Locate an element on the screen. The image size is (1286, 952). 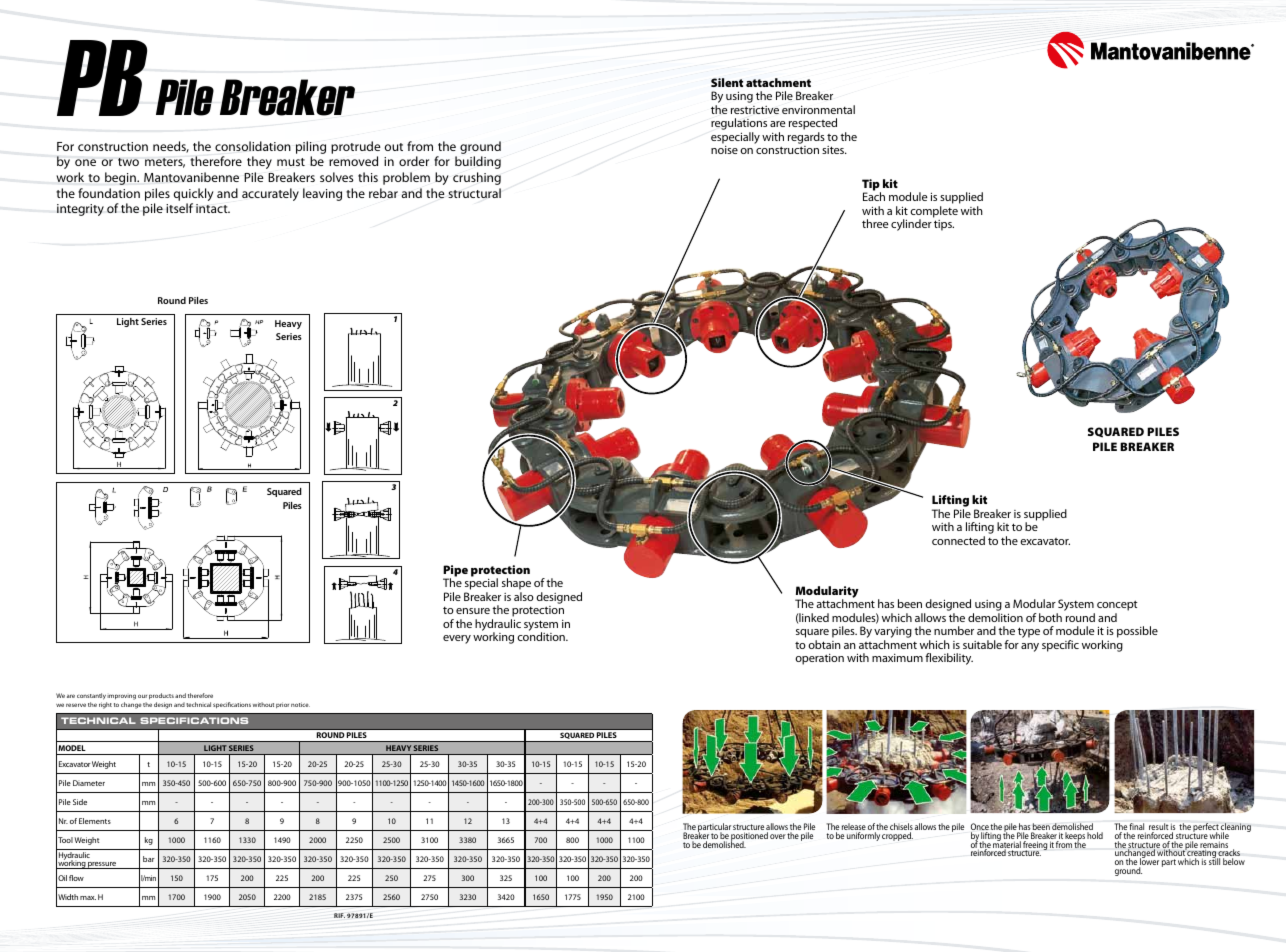
environmental is located at coordinates (818, 109).
